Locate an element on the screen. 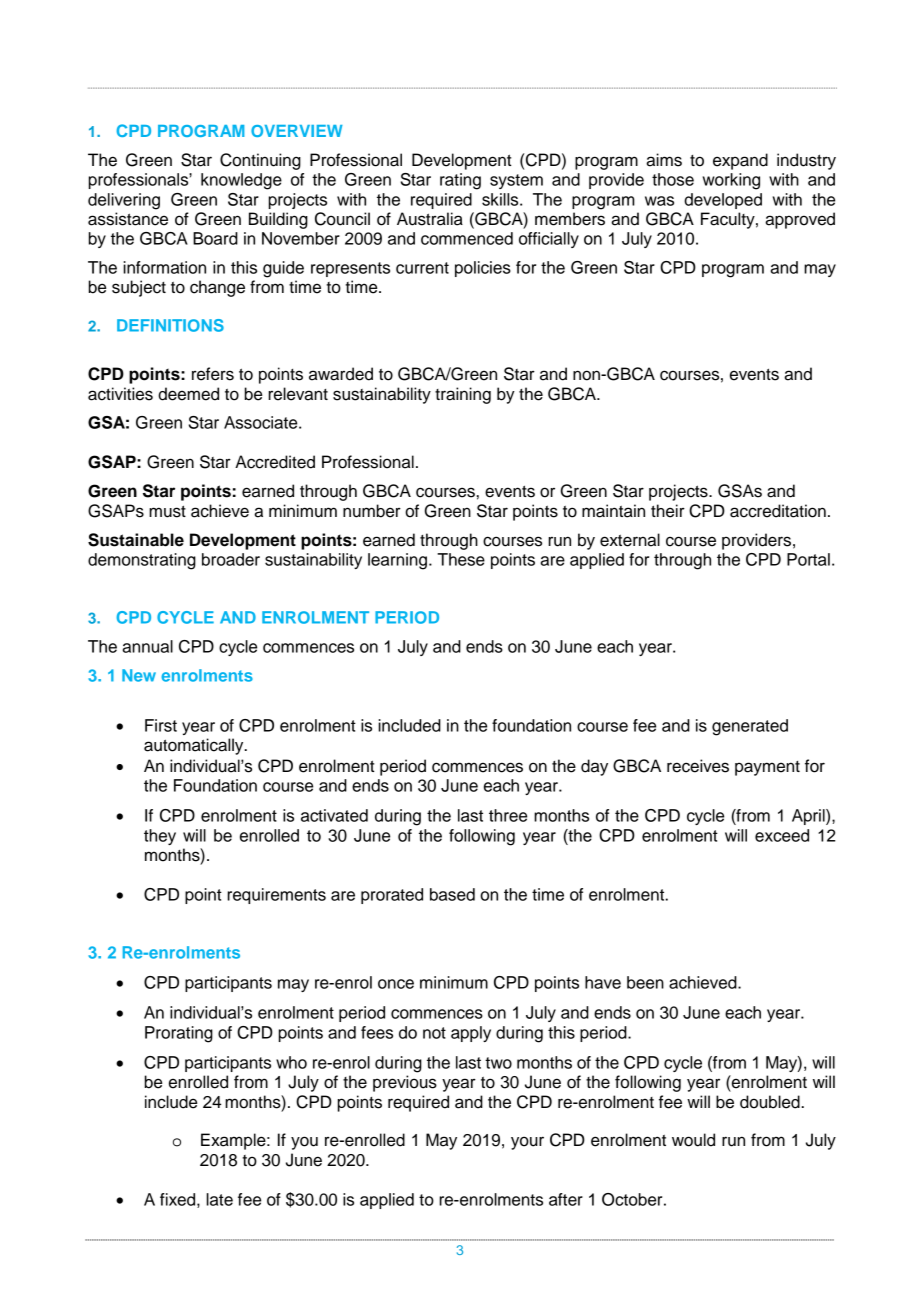 The image size is (924, 1309). expand is located at coordinates (740, 161).
